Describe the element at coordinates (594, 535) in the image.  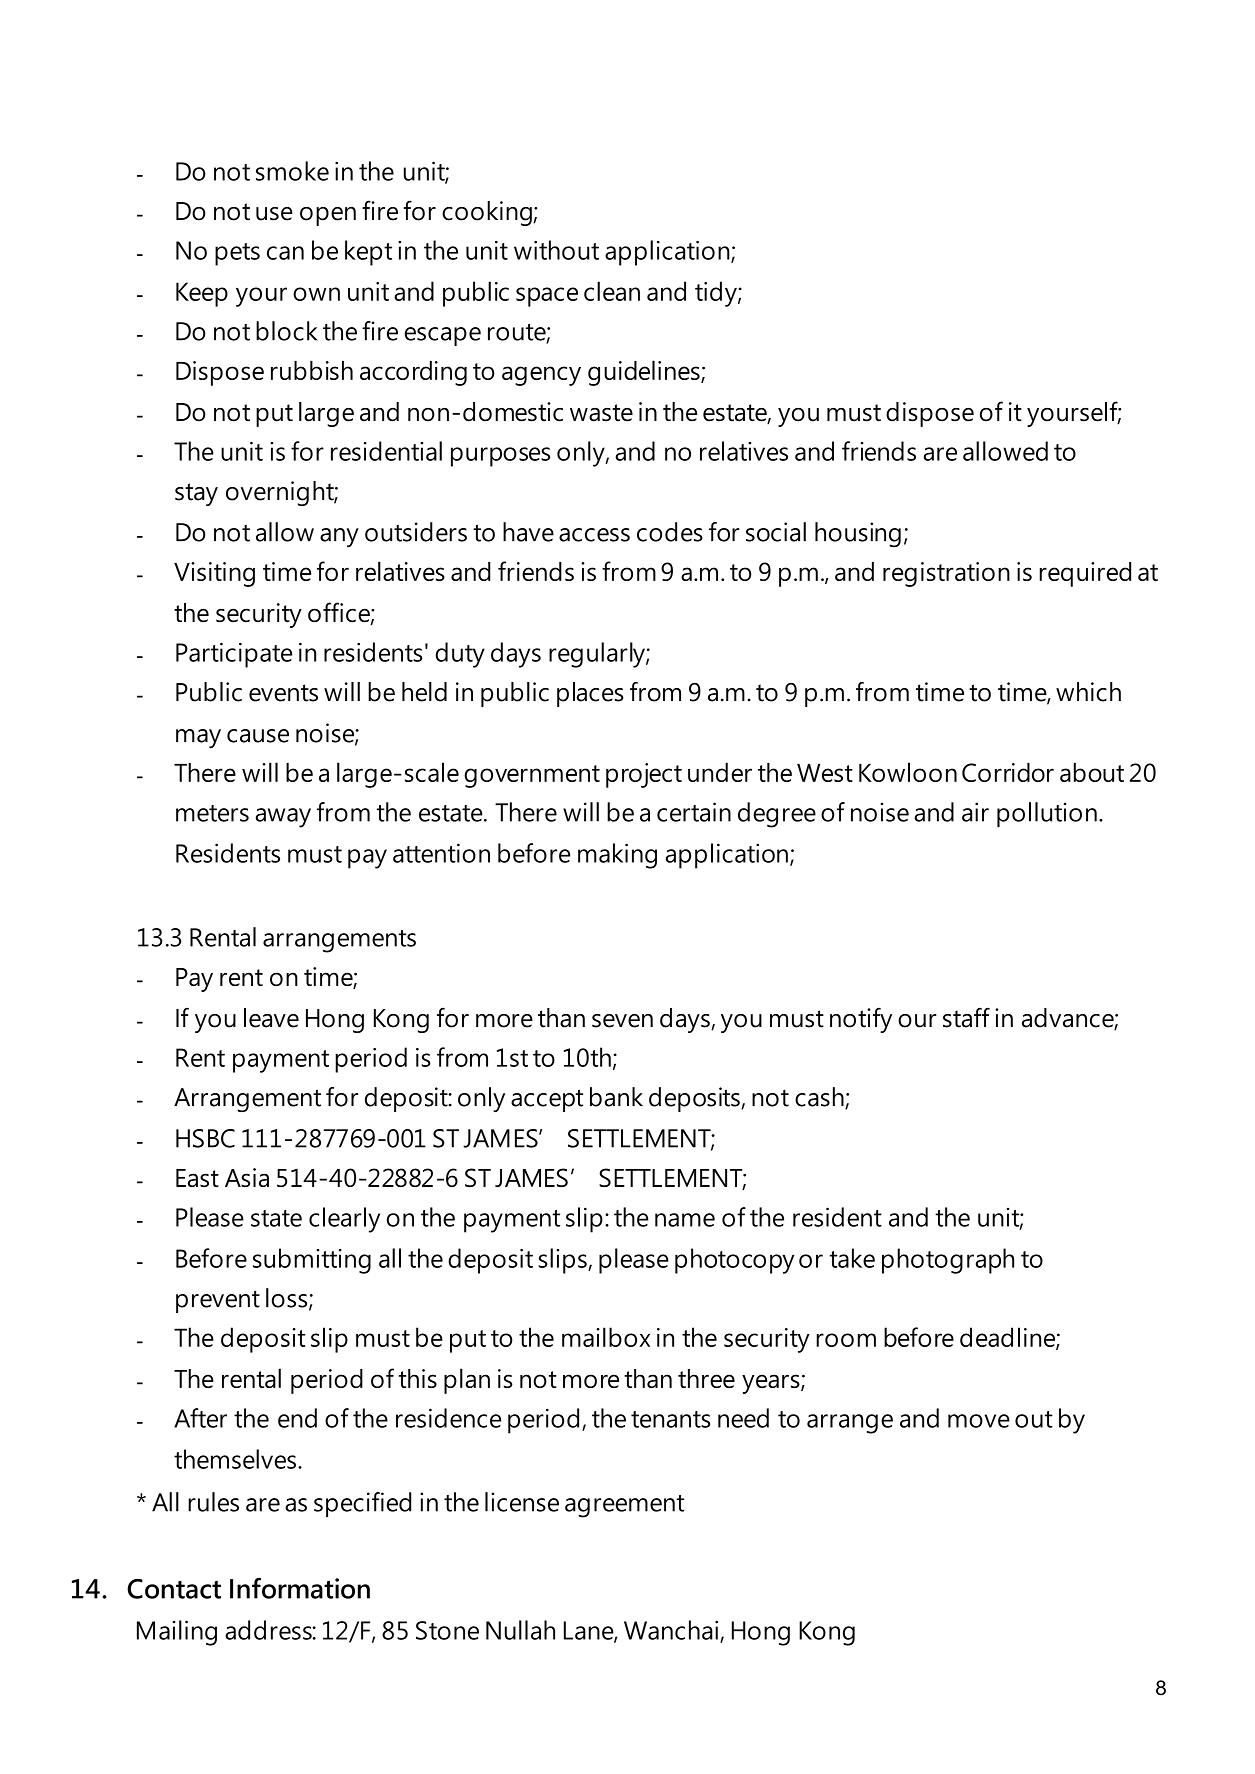
I see `access` at that location.
